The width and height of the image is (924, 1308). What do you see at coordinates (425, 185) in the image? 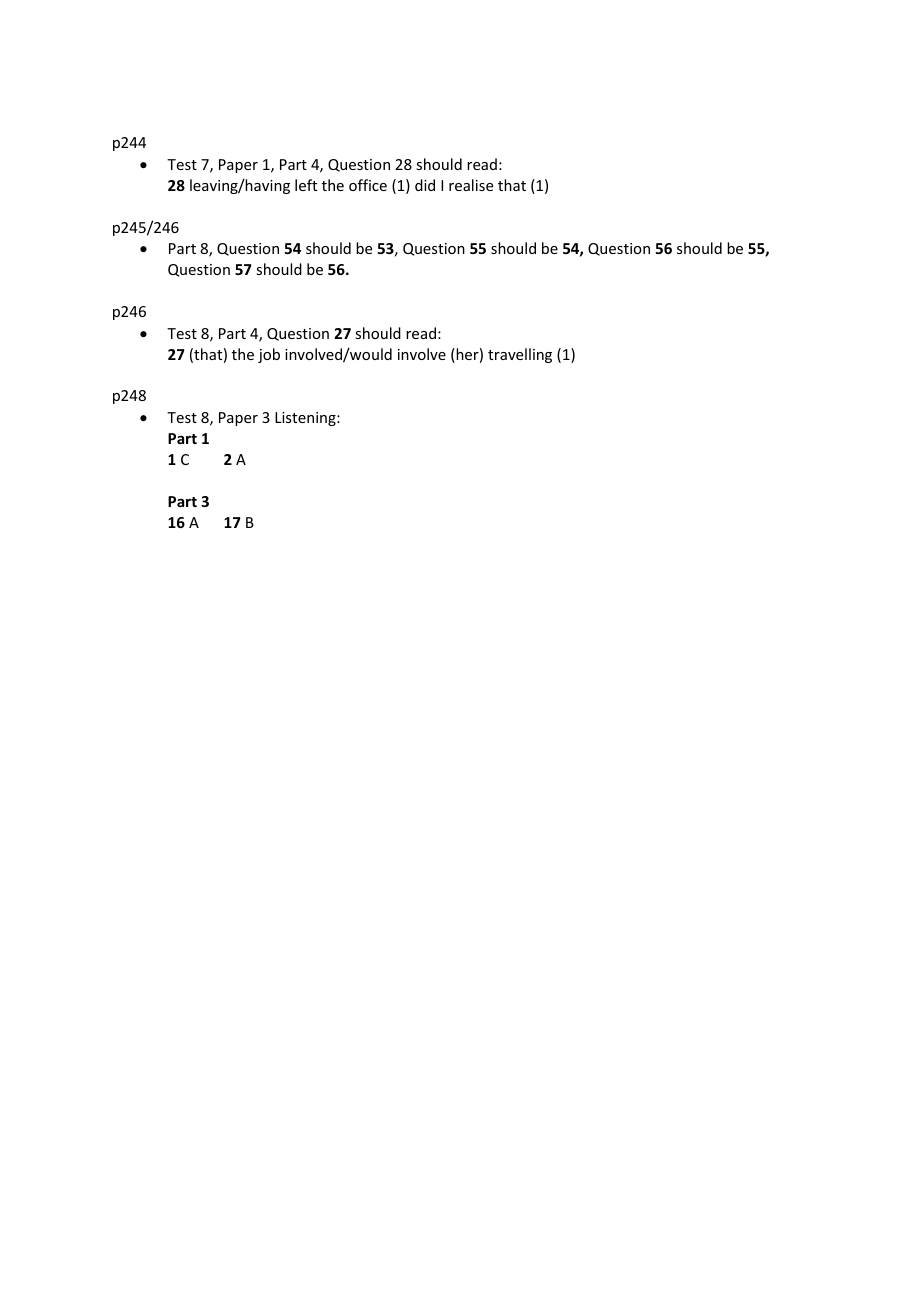
I see `did` at bounding box center [425, 185].
